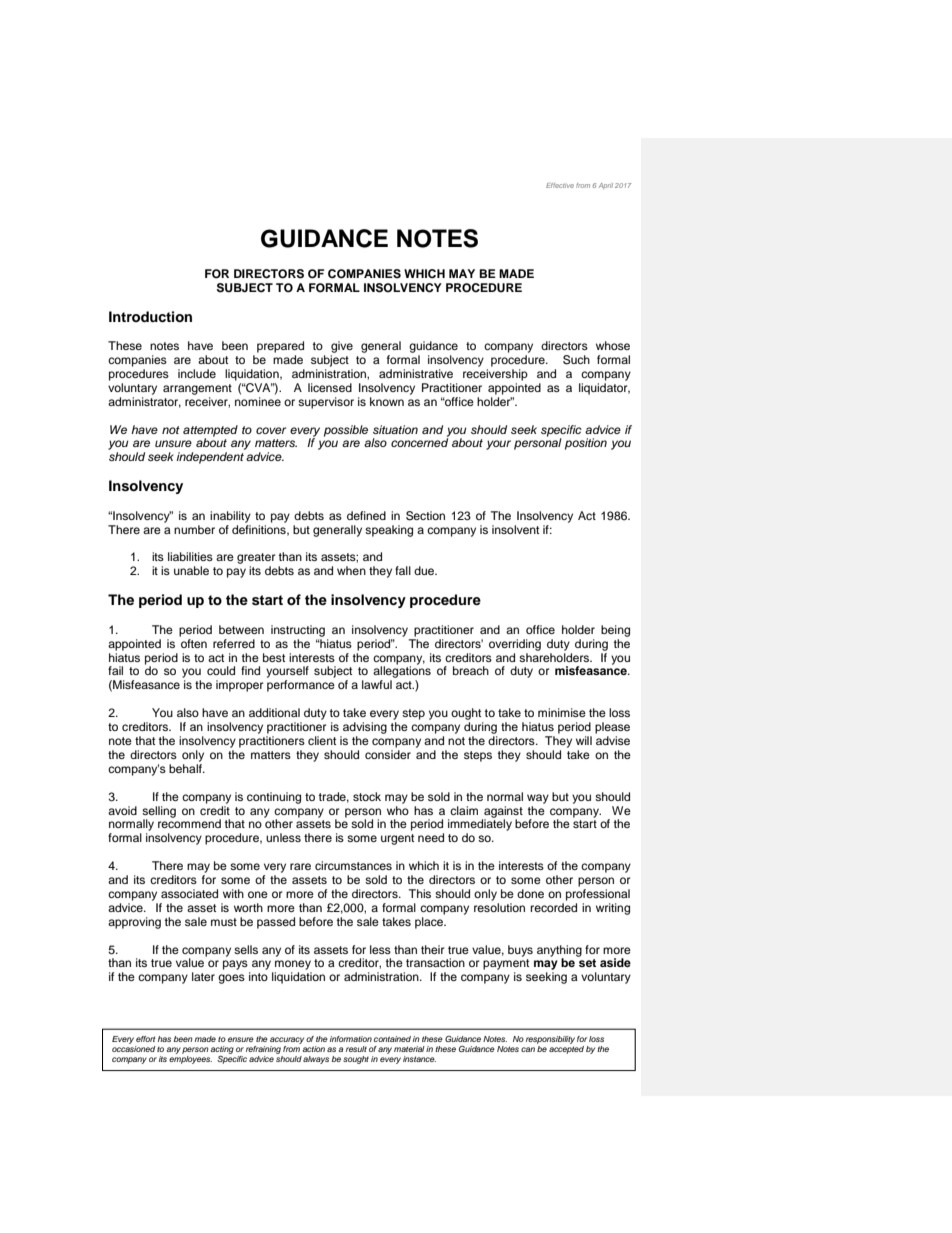  What do you see at coordinates (193, 642) in the screenshot?
I see `often` at bounding box center [193, 642].
